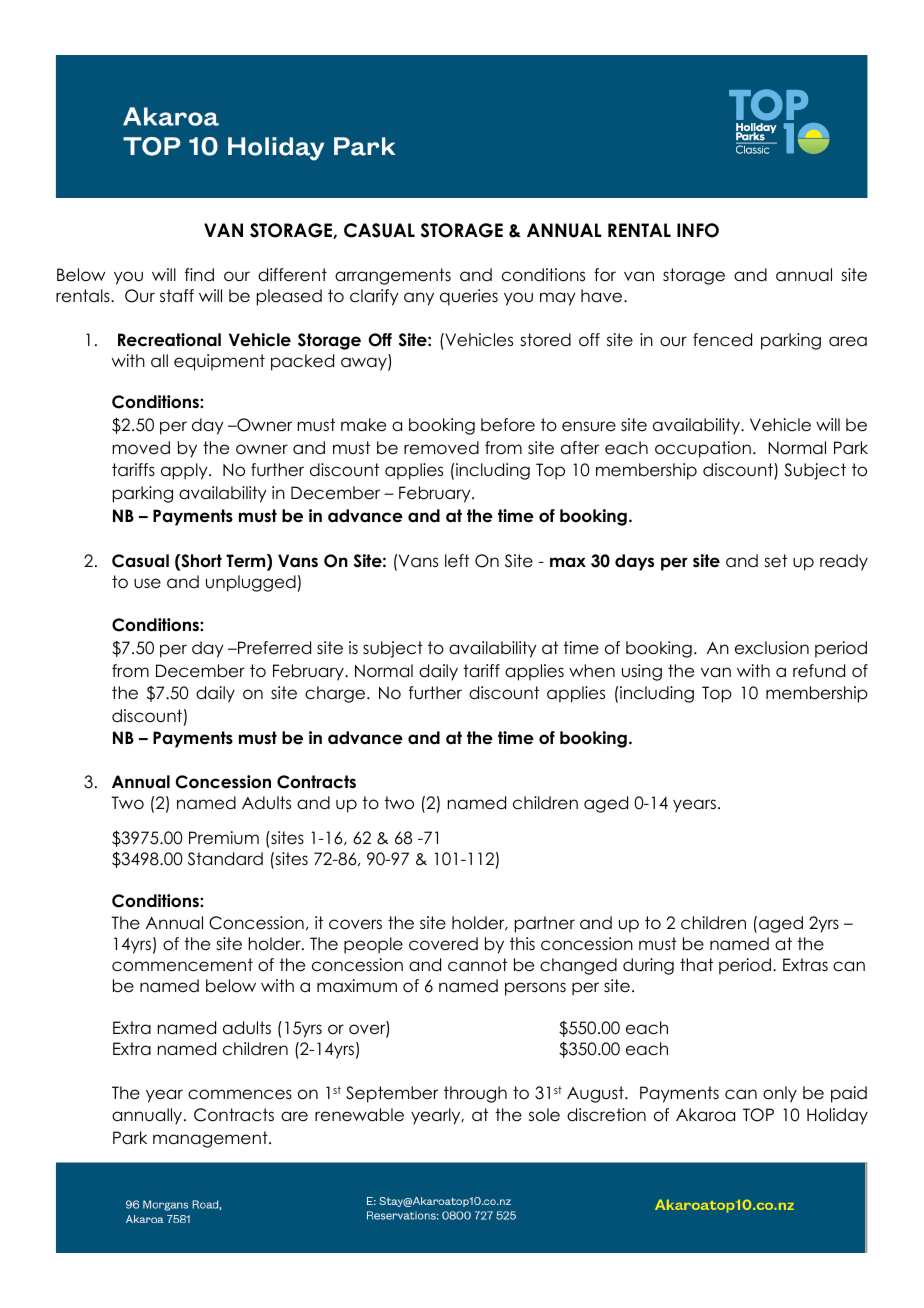  Describe the element at coordinates (780, 1094) in the screenshot. I see `only` at that location.
